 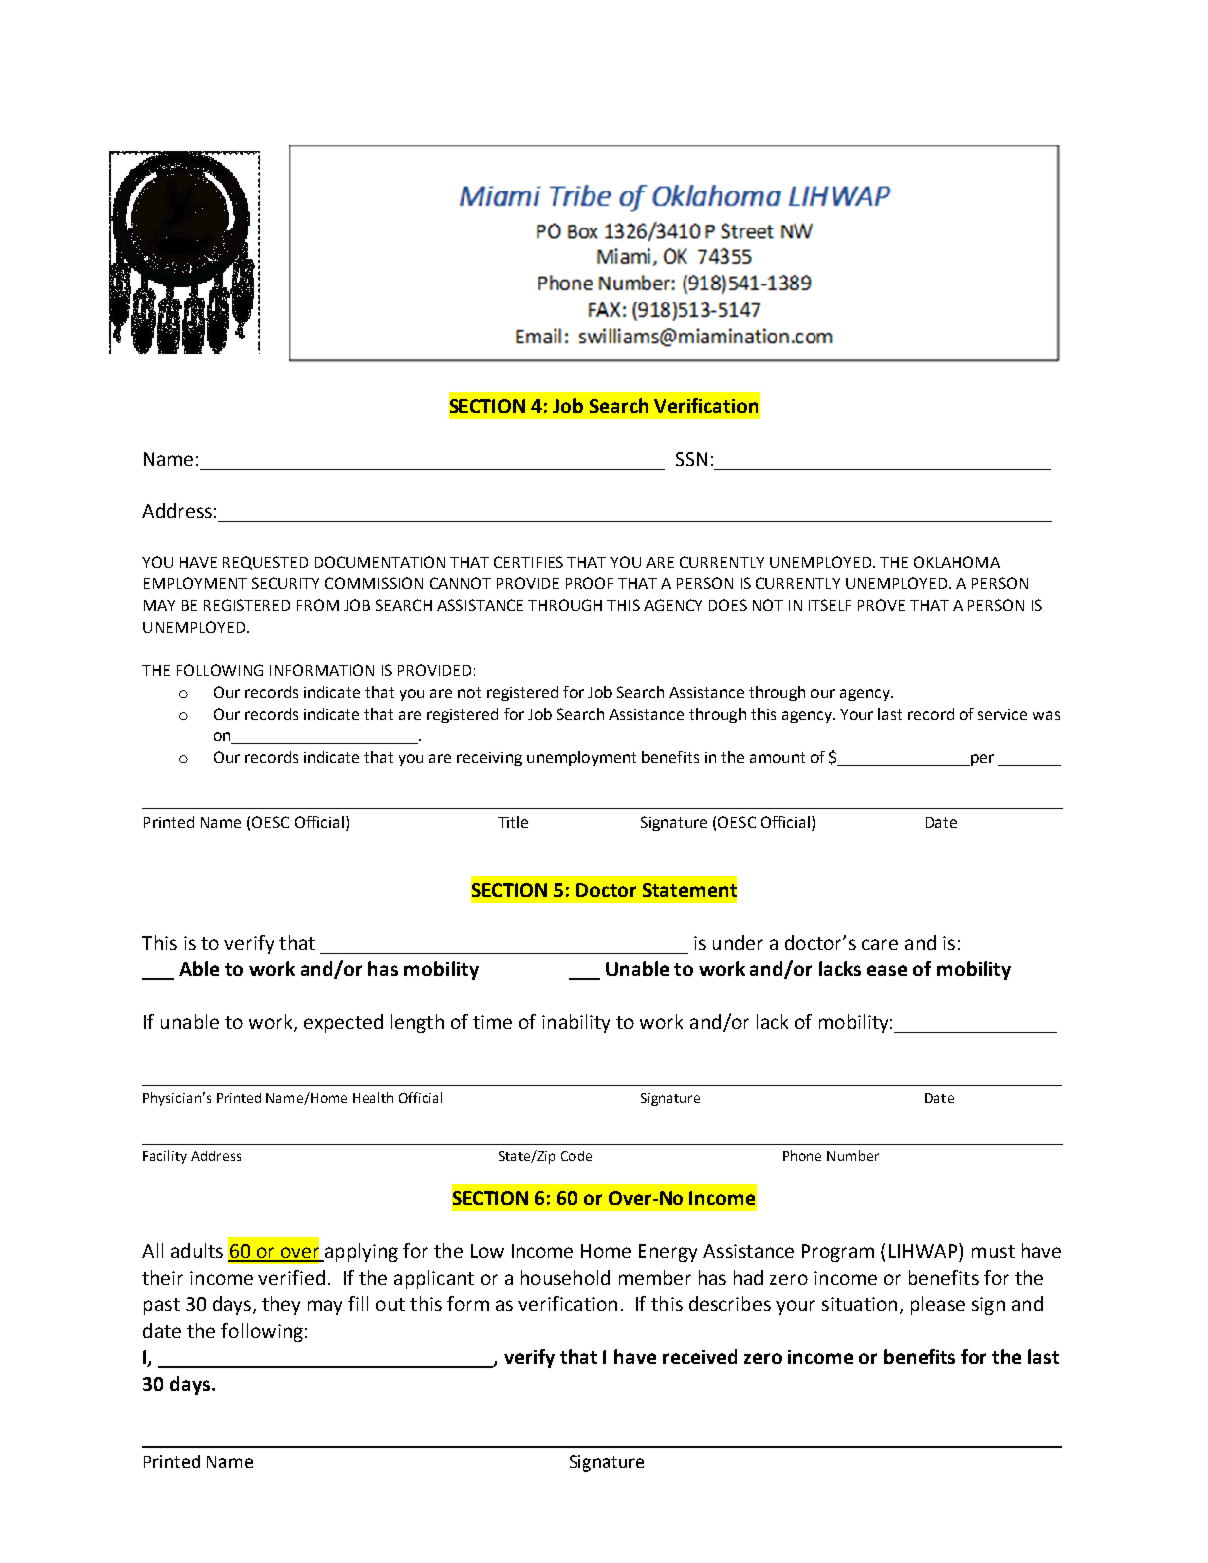 I want to click on receiving, so click(x=489, y=759).
